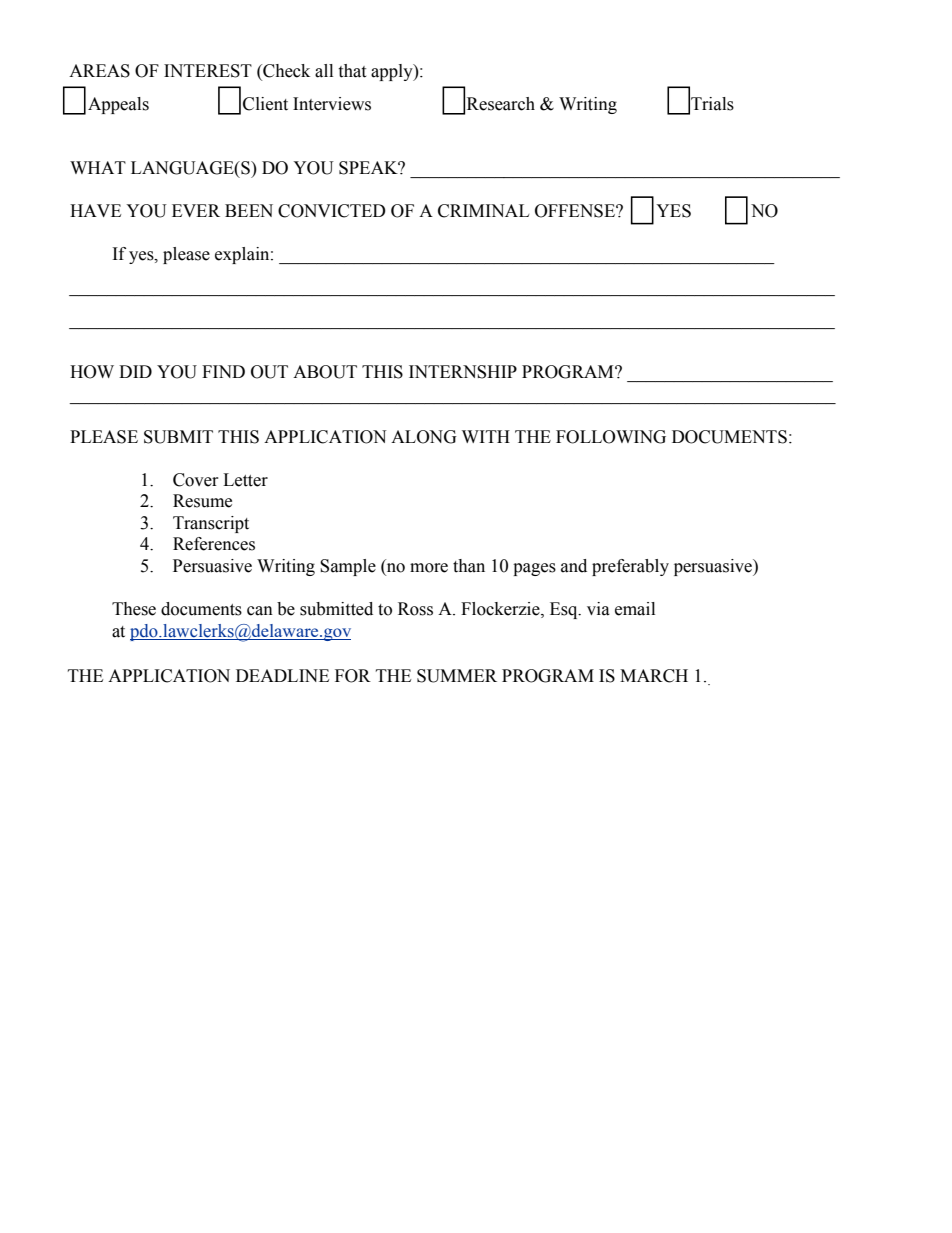  What do you see at coordinates (202, 501) in the page?
I see `Resume` at bounding box center [202, 501].
